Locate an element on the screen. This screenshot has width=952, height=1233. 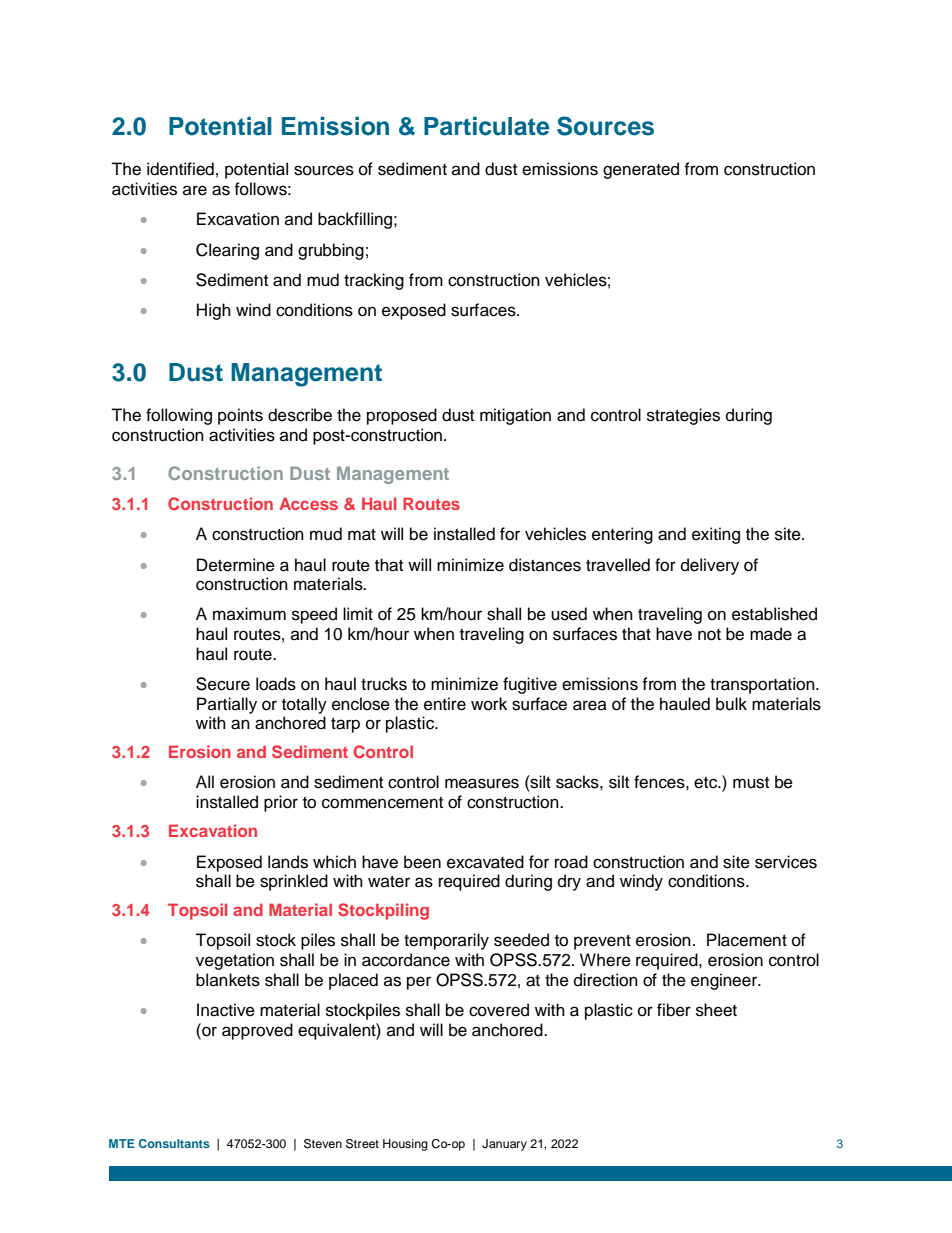
Particulate is located at coordinates (486, 126).
